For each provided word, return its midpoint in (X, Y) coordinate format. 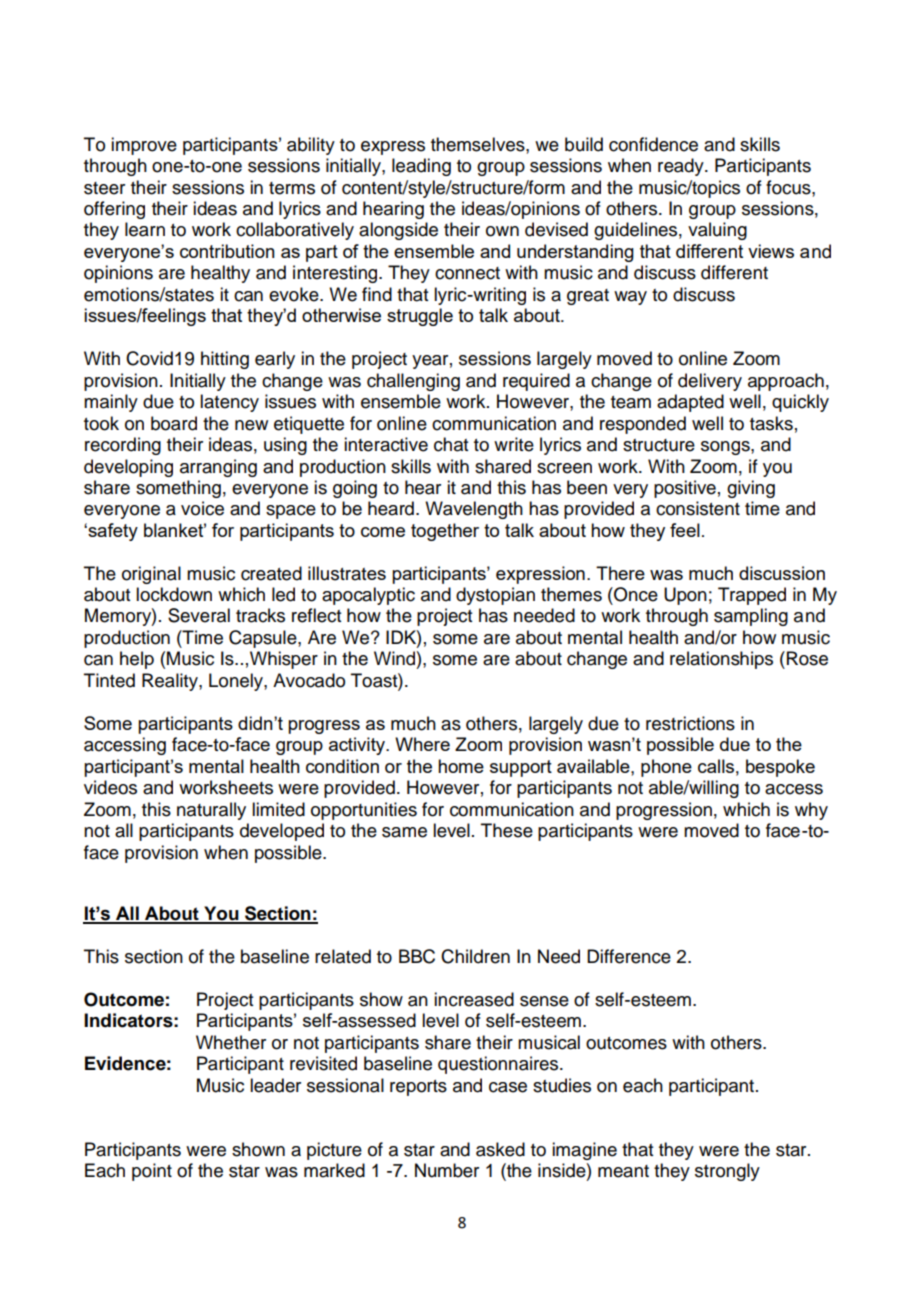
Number (447, 1170)
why (811, 811)
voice (202, 508)
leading (421, 167)
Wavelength (474, 510)
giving (751, 489)
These (507, 830)
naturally (211, 811)
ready (682, 167)
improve (144, 146)
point (152, 1172)
